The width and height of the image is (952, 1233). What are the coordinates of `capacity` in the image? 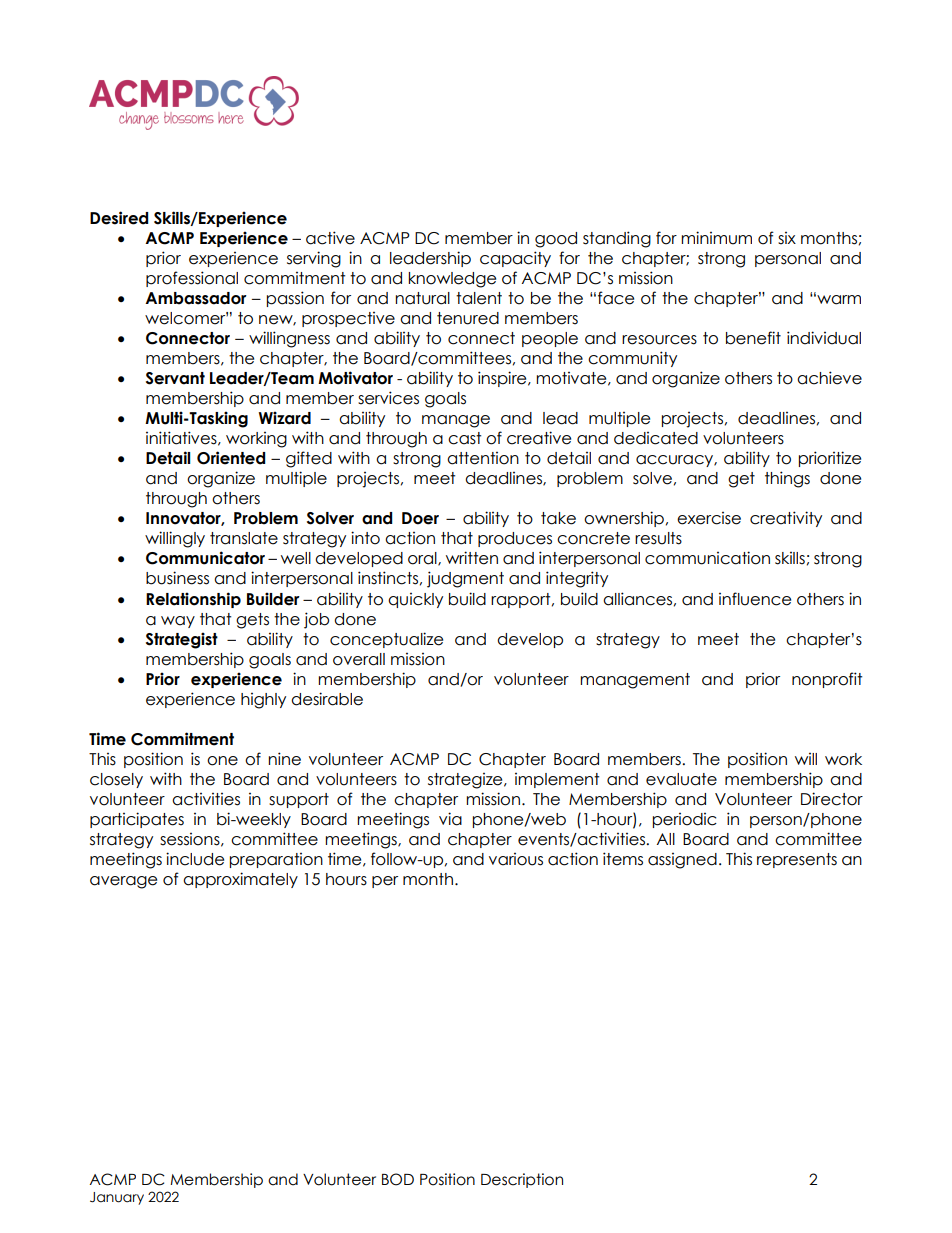 It's located at (515, 259).
